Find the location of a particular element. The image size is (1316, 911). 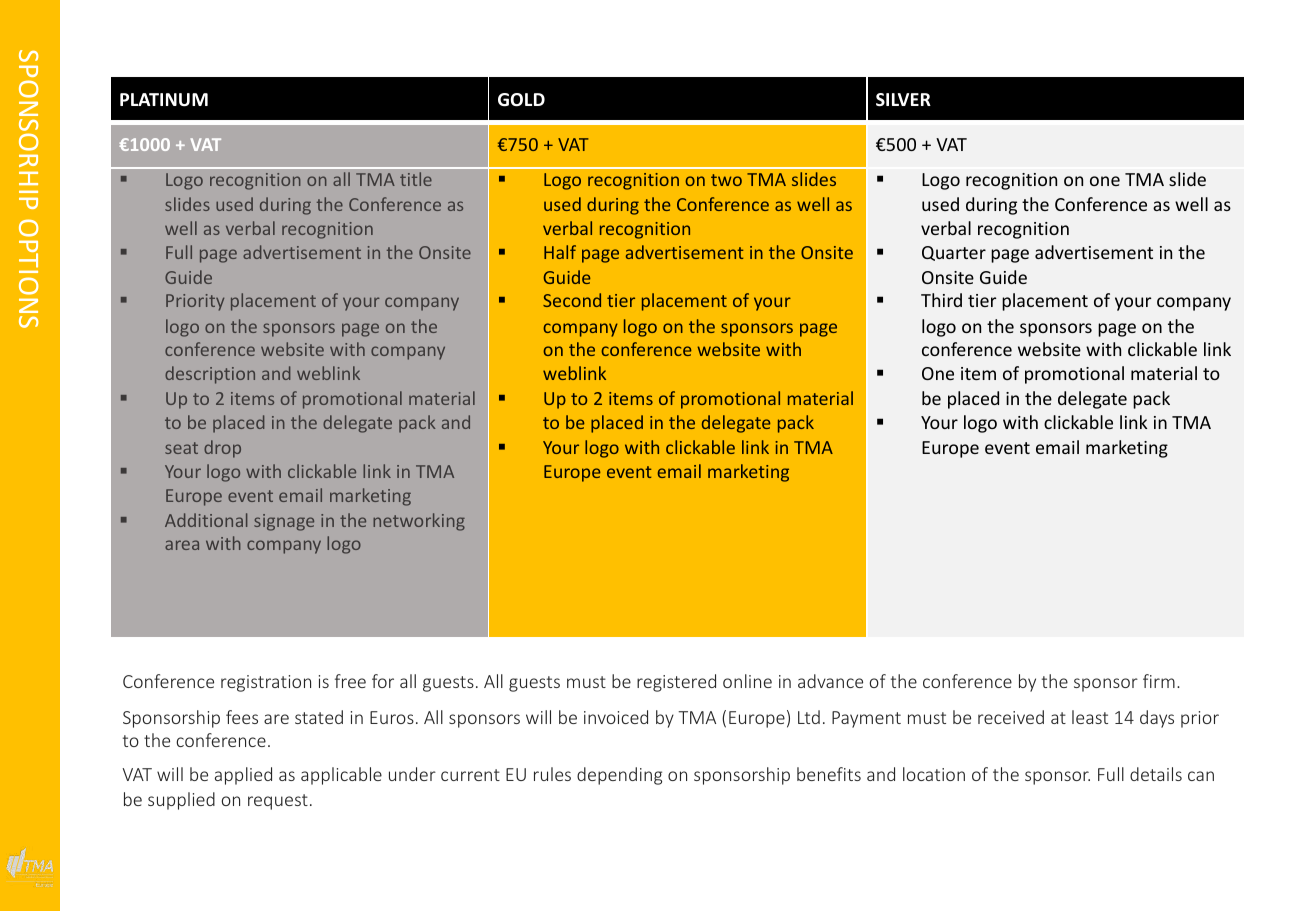

SILVER is located at coordinates (903, 100).
